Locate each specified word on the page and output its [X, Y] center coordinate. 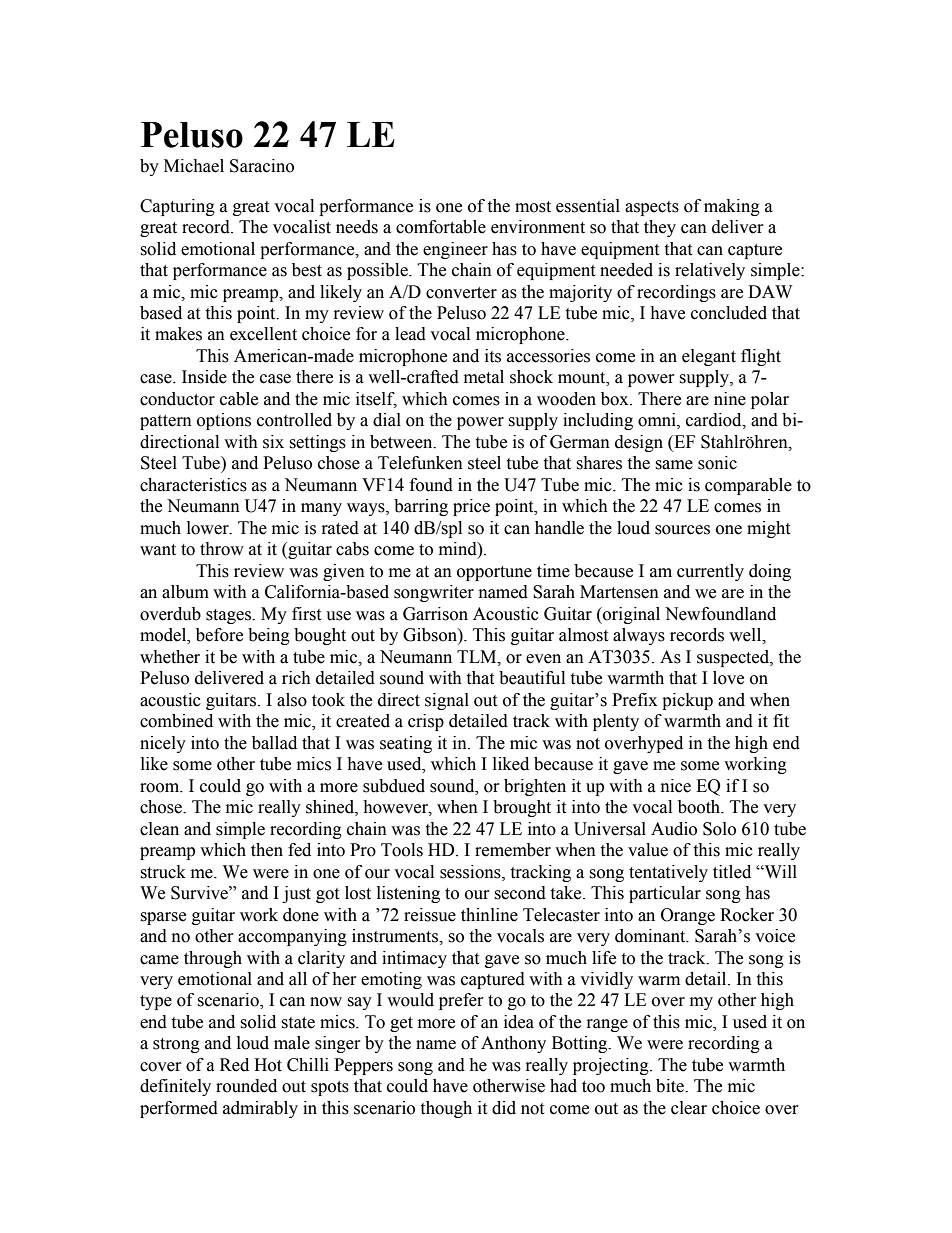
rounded [246, 1086]
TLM [478, 657]
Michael [194, 166]
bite [671, 1086]
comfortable [441, 227]
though [446, 1109]
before [219, 635]
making [732, 207]
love [728, 678]
